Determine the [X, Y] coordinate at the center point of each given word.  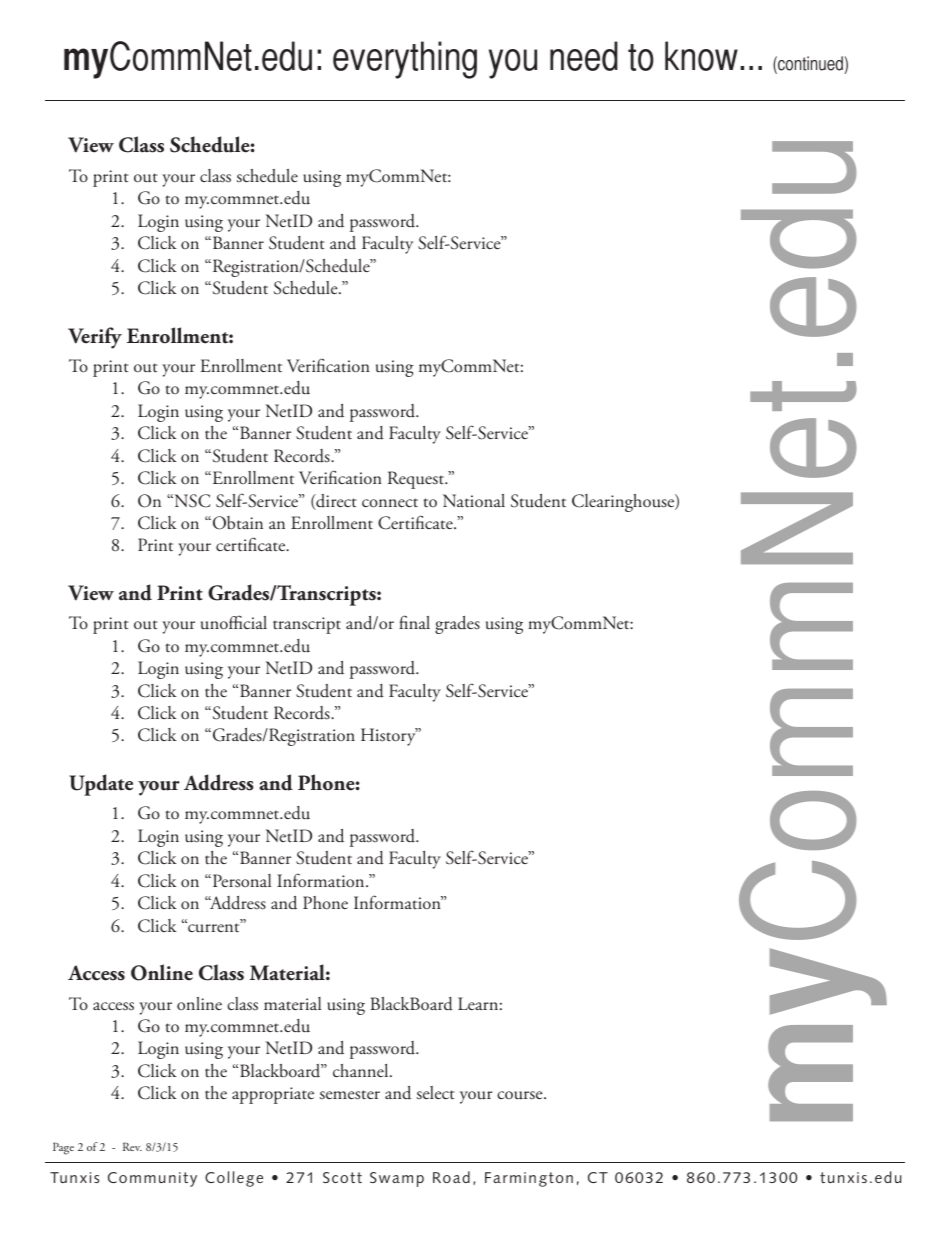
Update [101, 785]
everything [405, 60]
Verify [95, 338]
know [701, 56]
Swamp [397, 1179]
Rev [132, 1146]
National [474, 501]
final [414, 622]
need [584, 56]
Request [417, 480]
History [389, 737]
